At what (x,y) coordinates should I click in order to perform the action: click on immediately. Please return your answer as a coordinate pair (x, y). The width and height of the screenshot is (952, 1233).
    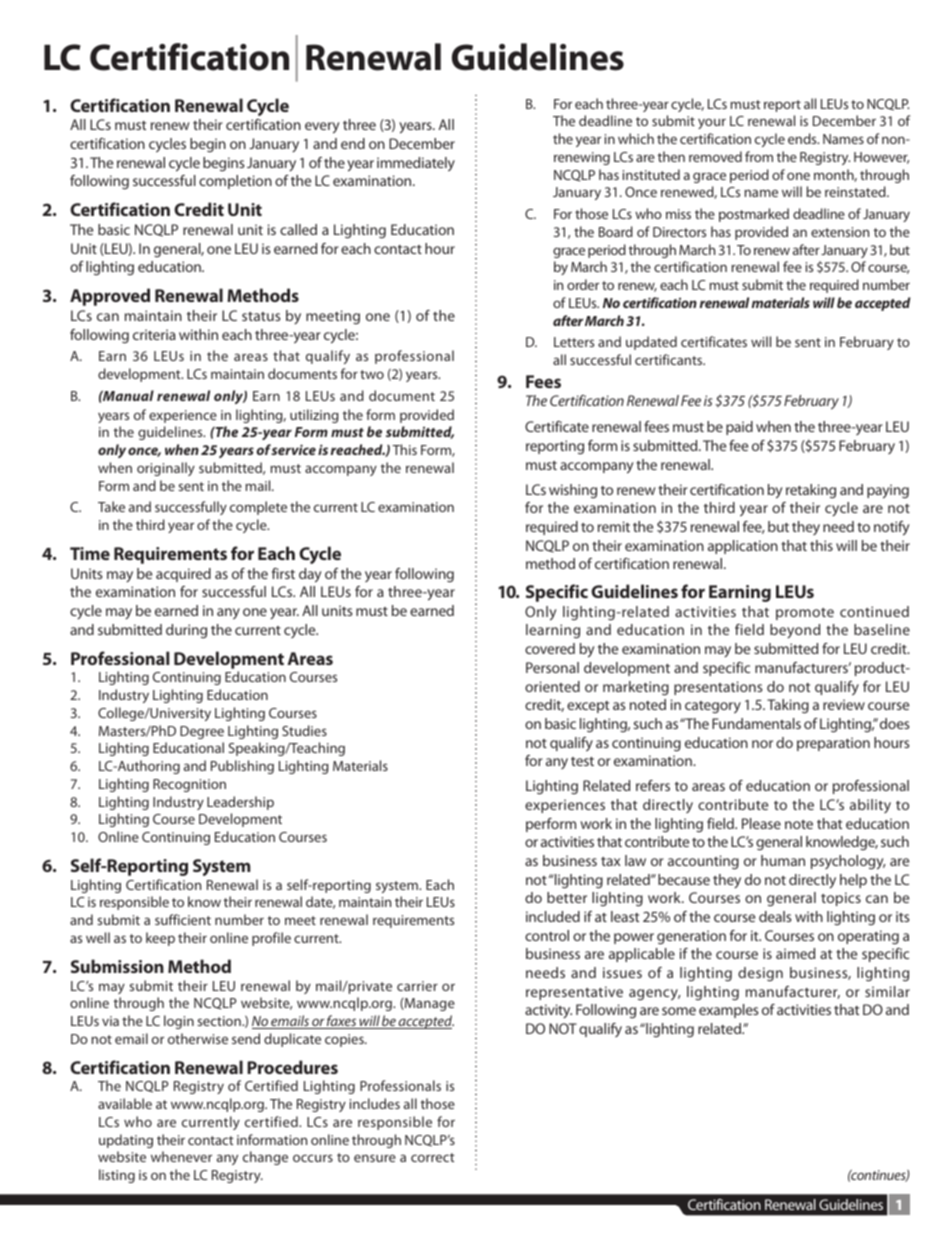
    Looking at the image, I should click on (416, 164).
